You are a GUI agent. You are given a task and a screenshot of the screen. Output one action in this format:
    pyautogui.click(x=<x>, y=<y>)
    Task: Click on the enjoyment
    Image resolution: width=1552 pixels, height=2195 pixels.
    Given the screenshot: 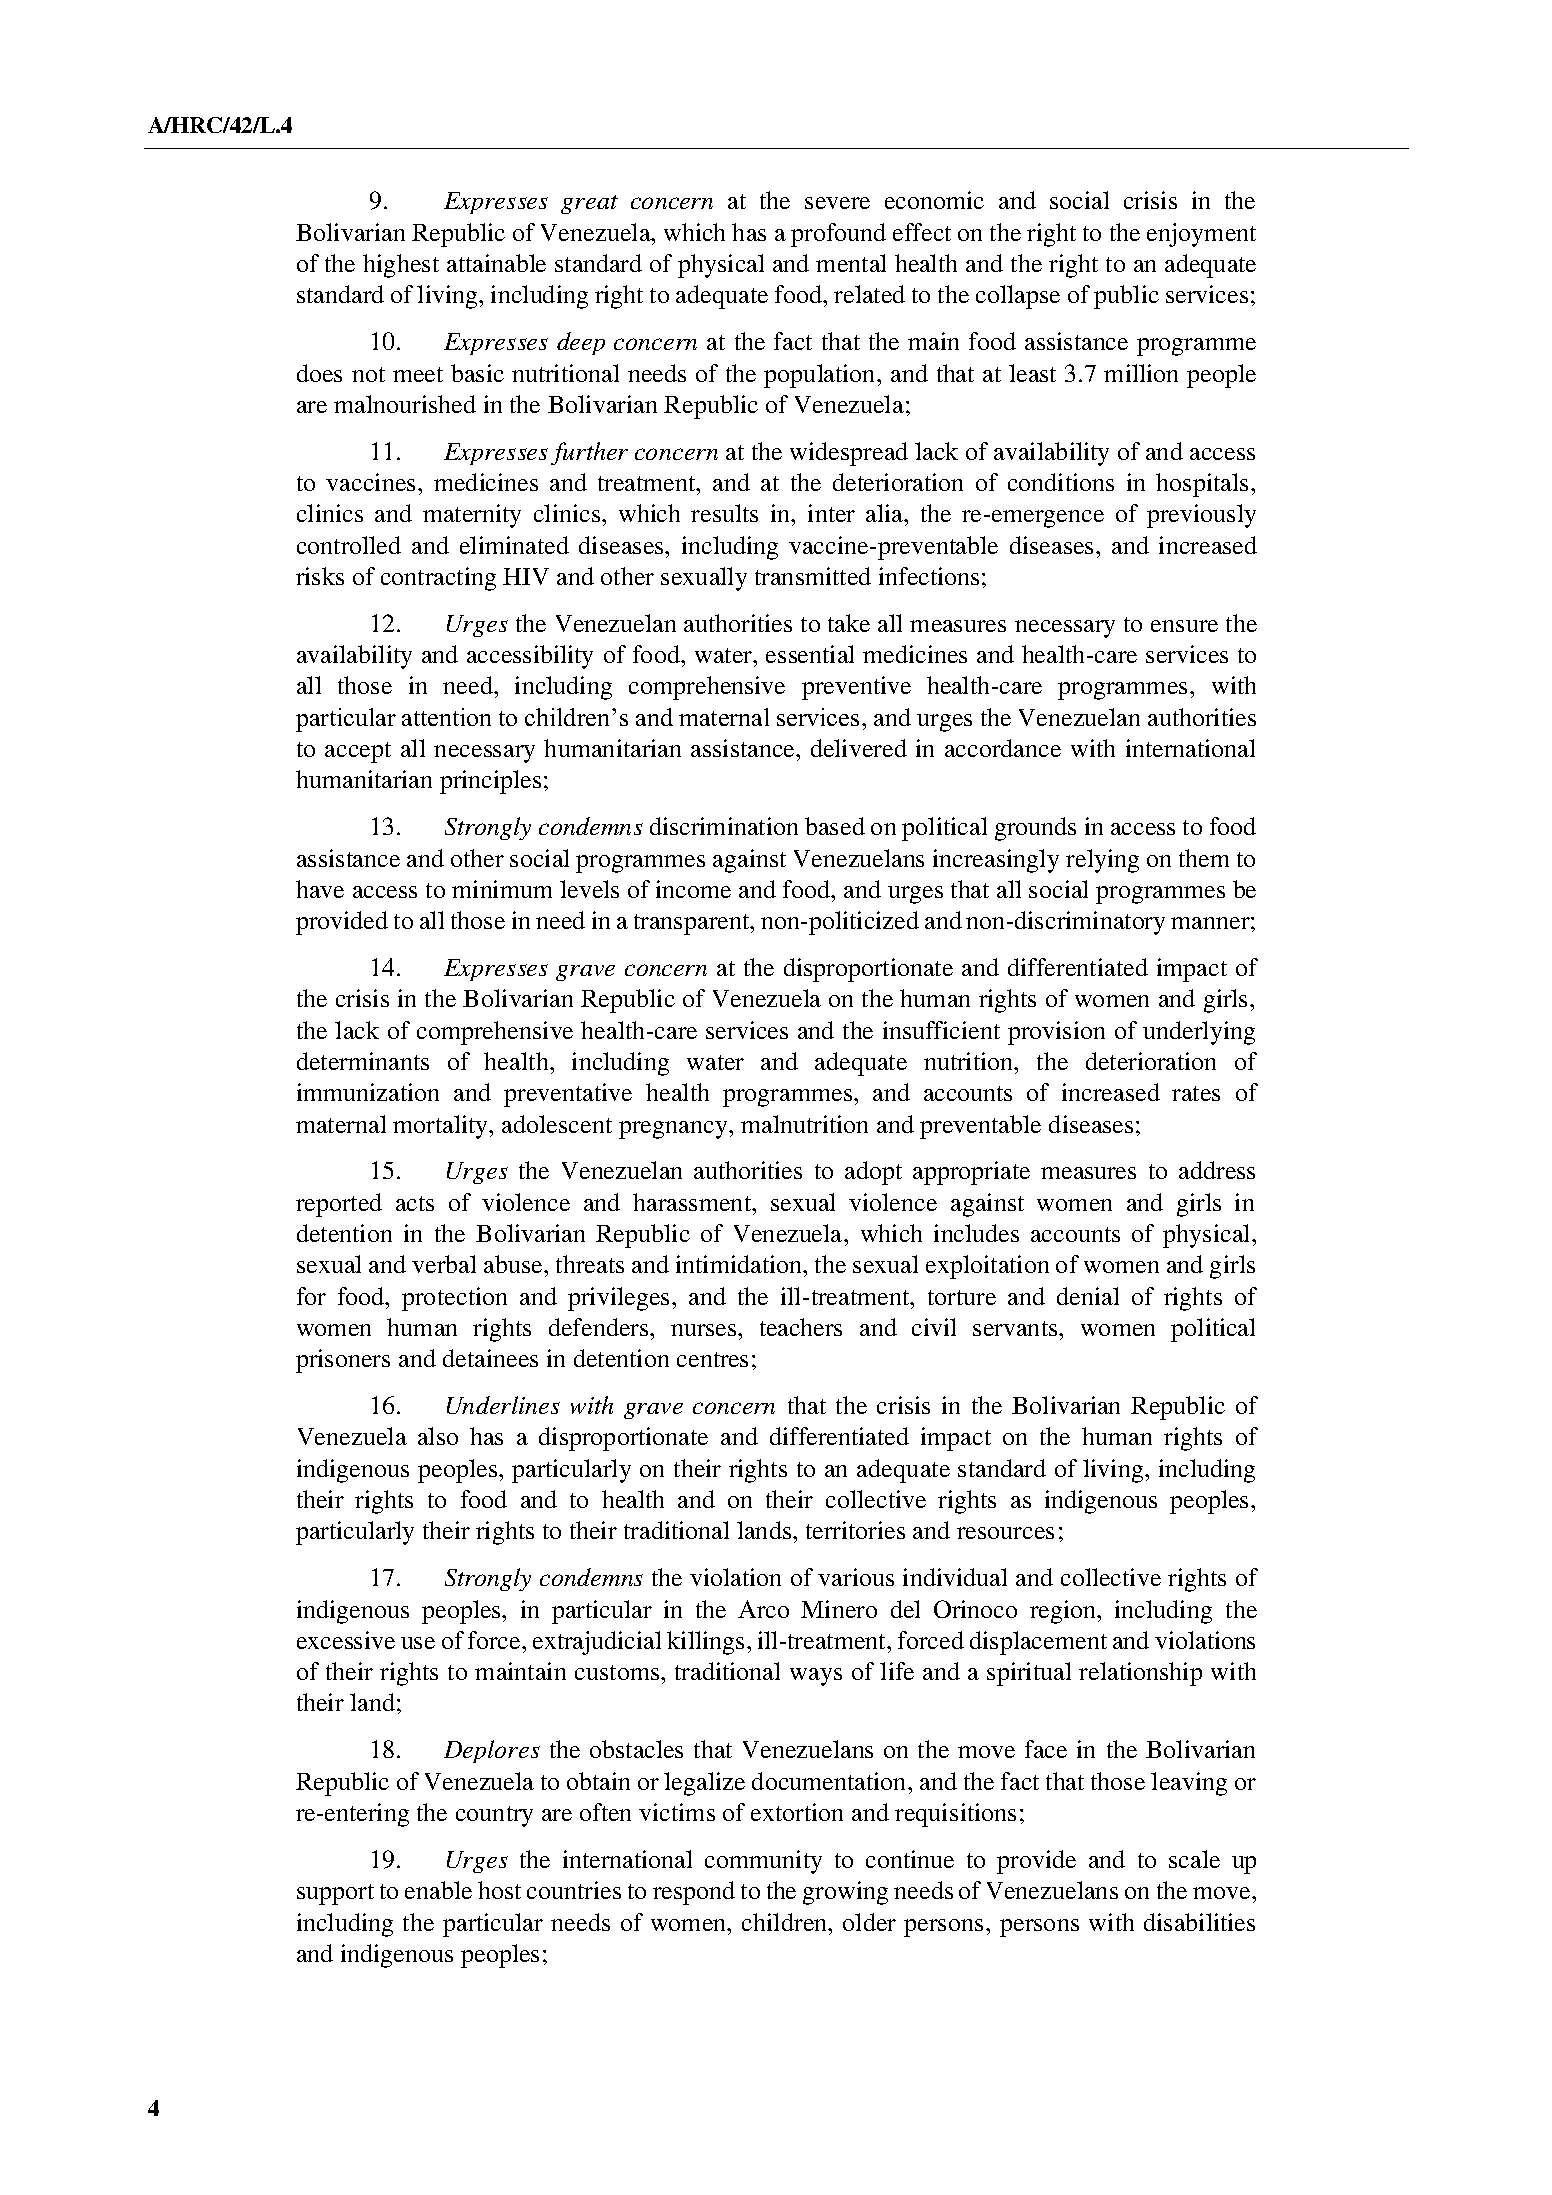 What is the action you would take?
    pyautogui.click(x=1201, y=235)
